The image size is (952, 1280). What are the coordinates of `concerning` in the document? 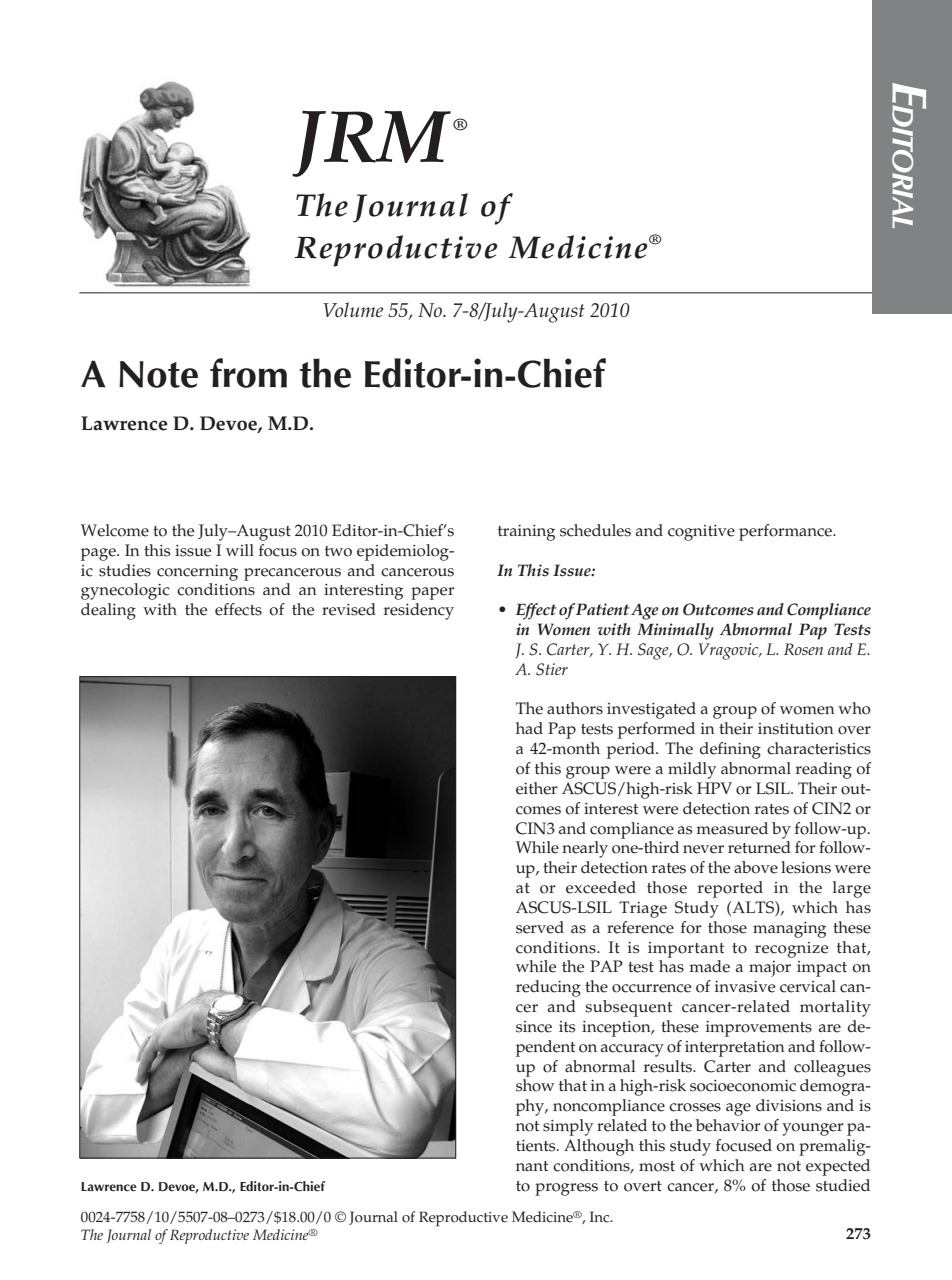 It's located at (197, 573).
